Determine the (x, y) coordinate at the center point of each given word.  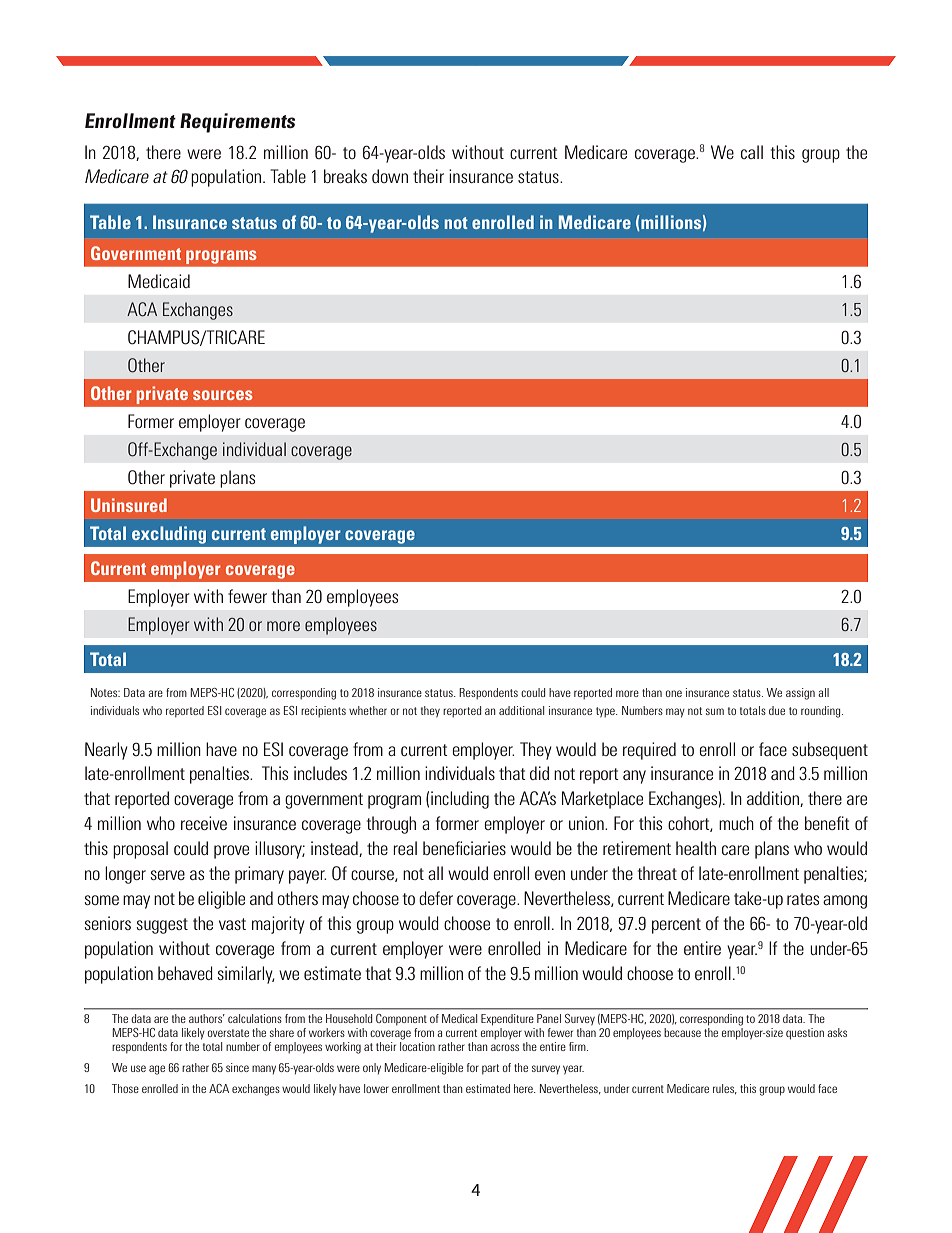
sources (223, 395)
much (736, 823)
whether (368, 710)
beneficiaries (464, 848)
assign (800, 694)
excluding (169, 535)
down (390, 176)
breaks (345, 176)
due (777, 710)
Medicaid (159, 281)
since (237, 1067)
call (752, 152)
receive (204, 823)
